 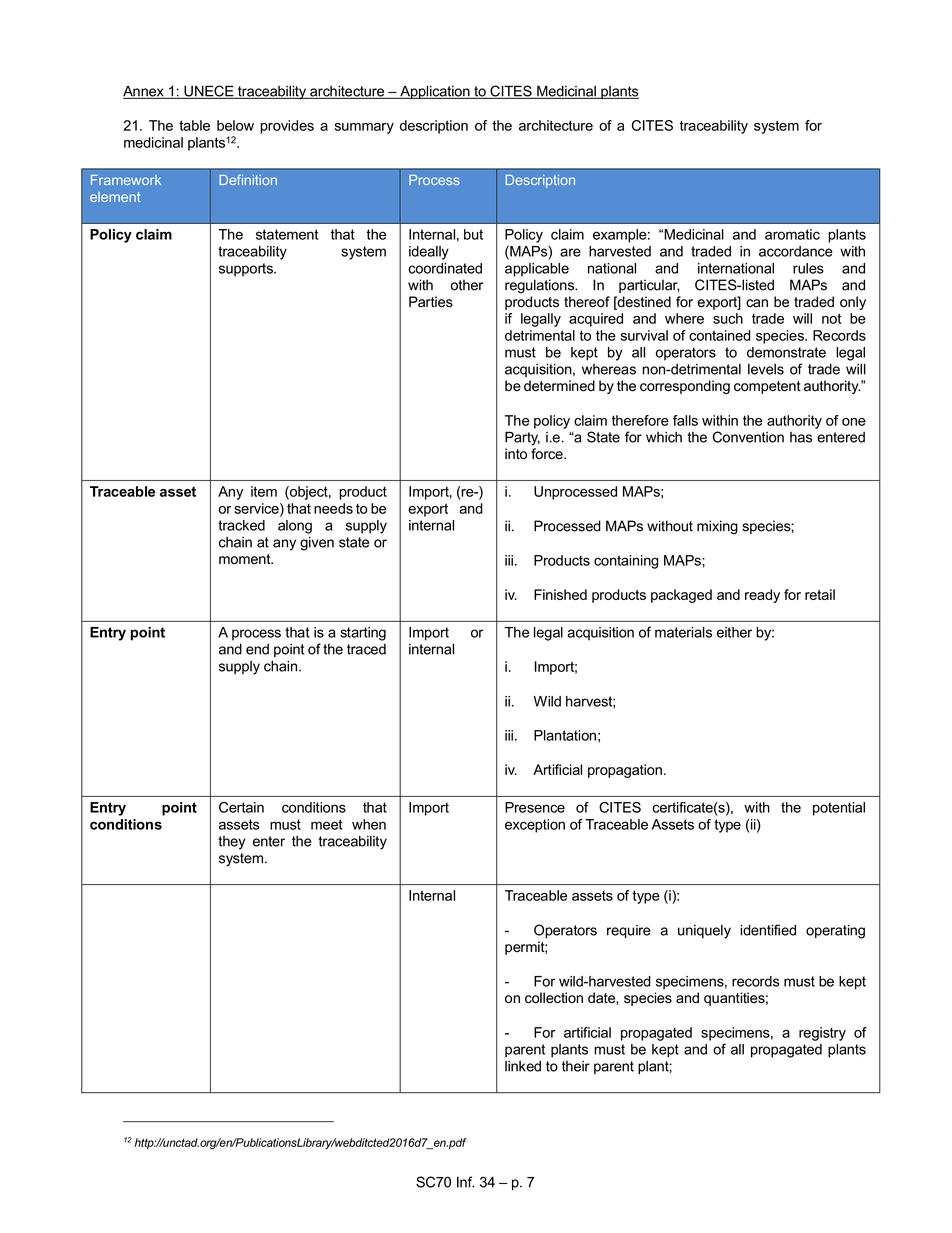 I want to click on Inf, so click(x=465, y=1182).
